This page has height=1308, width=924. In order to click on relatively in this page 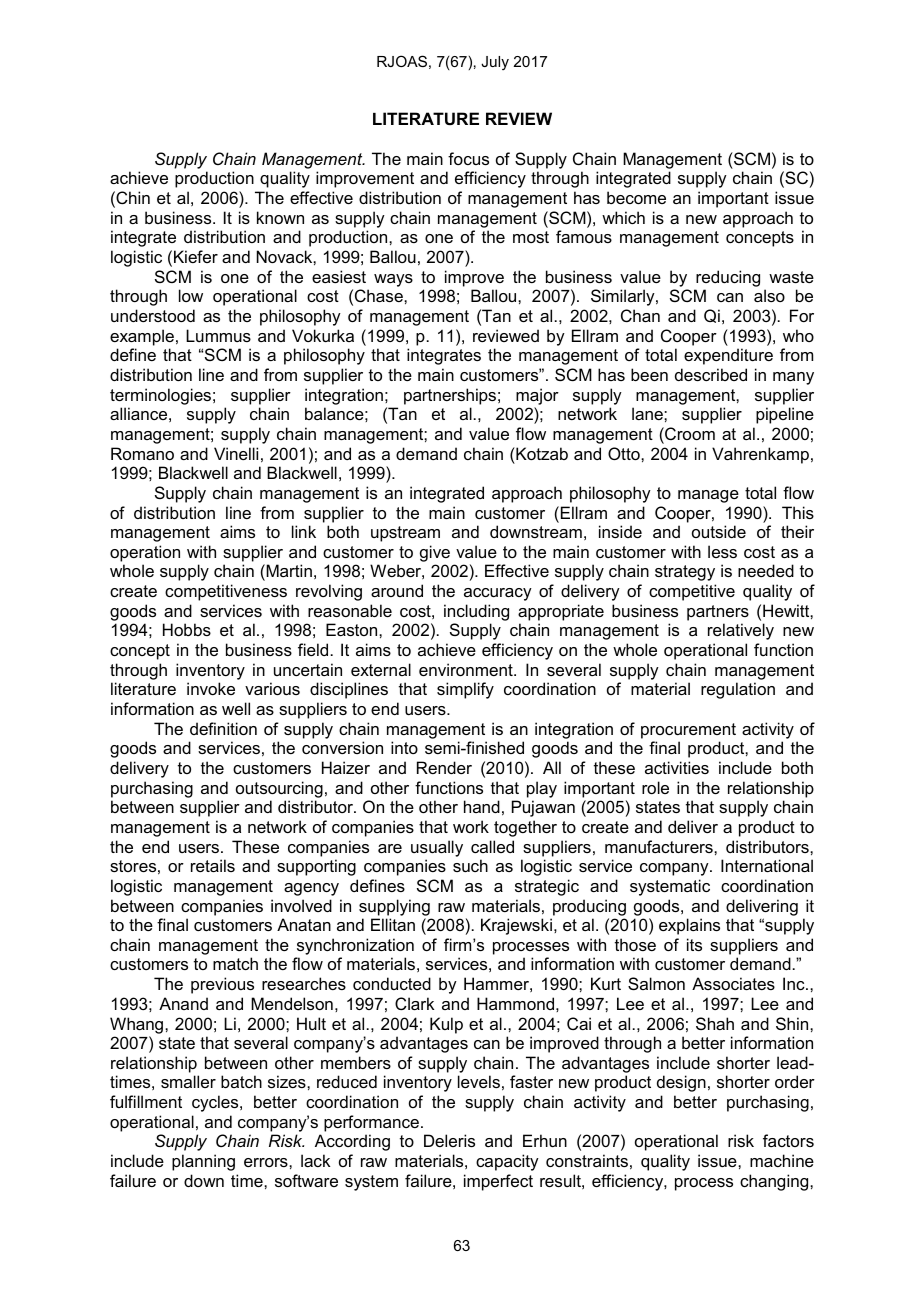, I will do `click(741, 631)`.
